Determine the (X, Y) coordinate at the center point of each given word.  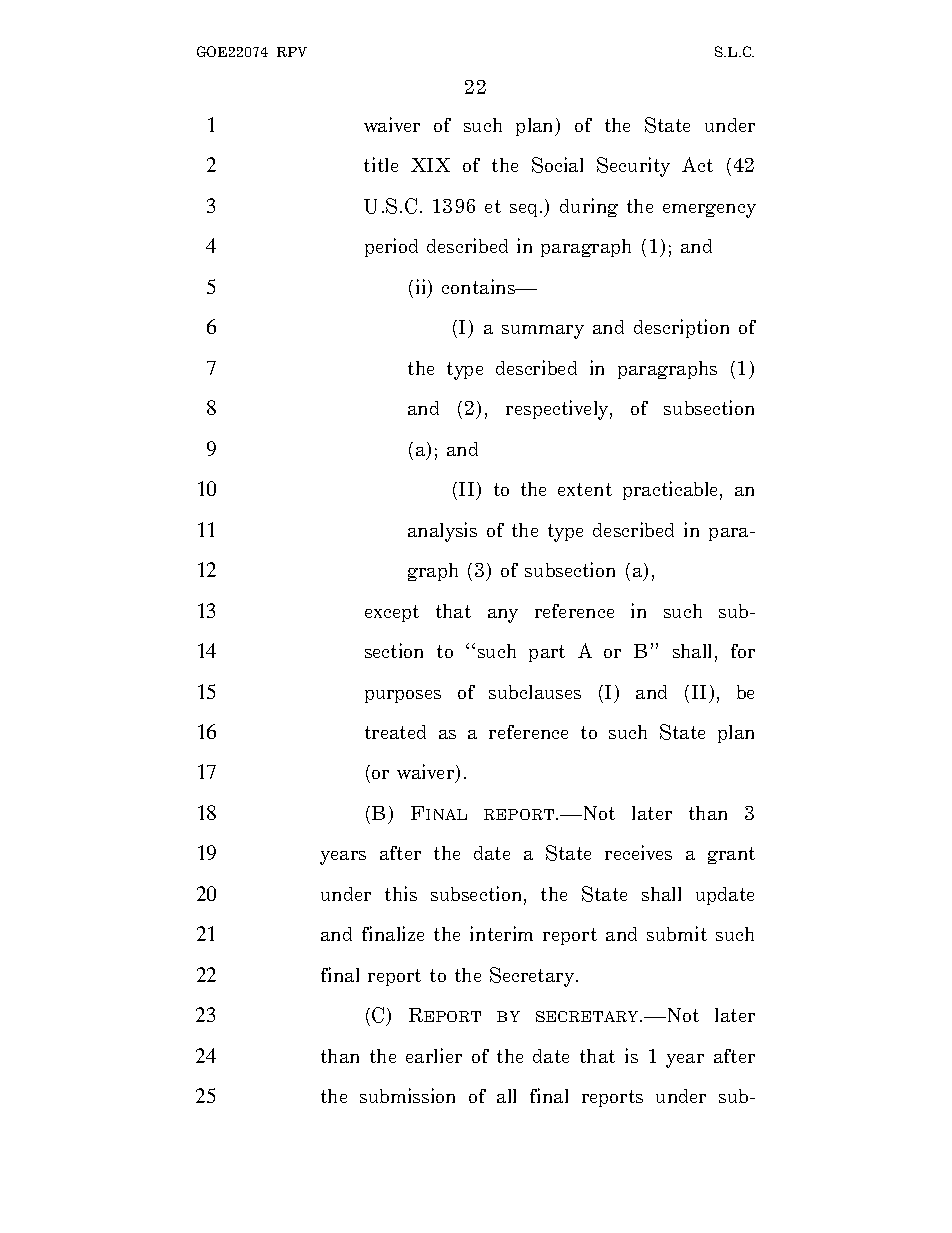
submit (677, 933)
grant (731, 855)
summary (543, 332)
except (392, 613)
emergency (709, 211)
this (401, 893)
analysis (442, 532)
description (681, 328)
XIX (430, 165)
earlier (434, 1055)
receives (638, 852)
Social (557, 165)
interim (501, 933)
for (743, 651)
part (547, 653)
